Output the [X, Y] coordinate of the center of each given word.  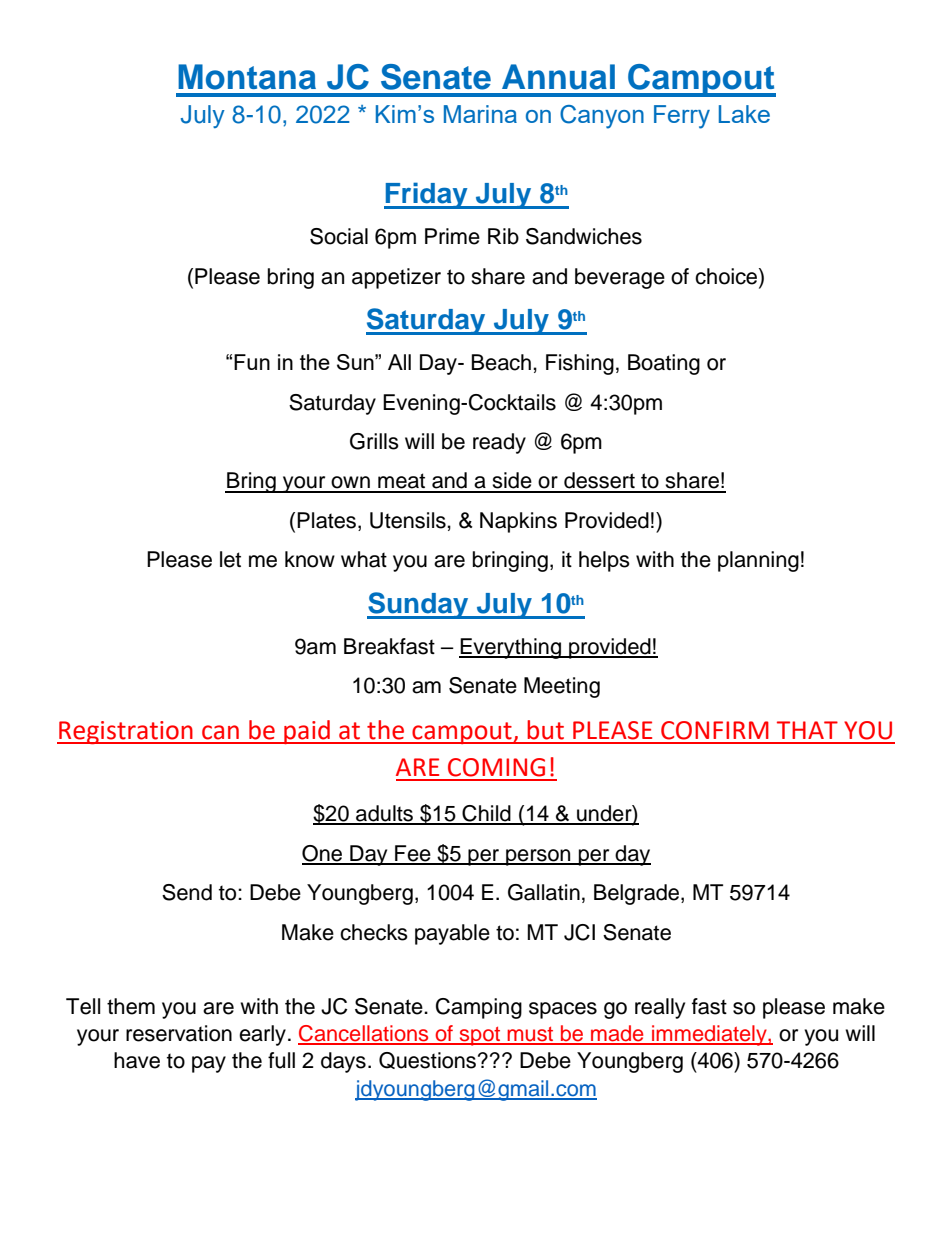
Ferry [682, 117]
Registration [126, 732]
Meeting [562, 687]
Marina [480, 114]
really [660, 1008]
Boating [664, 364]
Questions [429, 1060]
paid [307, 732]
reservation [179, 1033]
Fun [252, 362]
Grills [374, 441]
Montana [247, 77]
